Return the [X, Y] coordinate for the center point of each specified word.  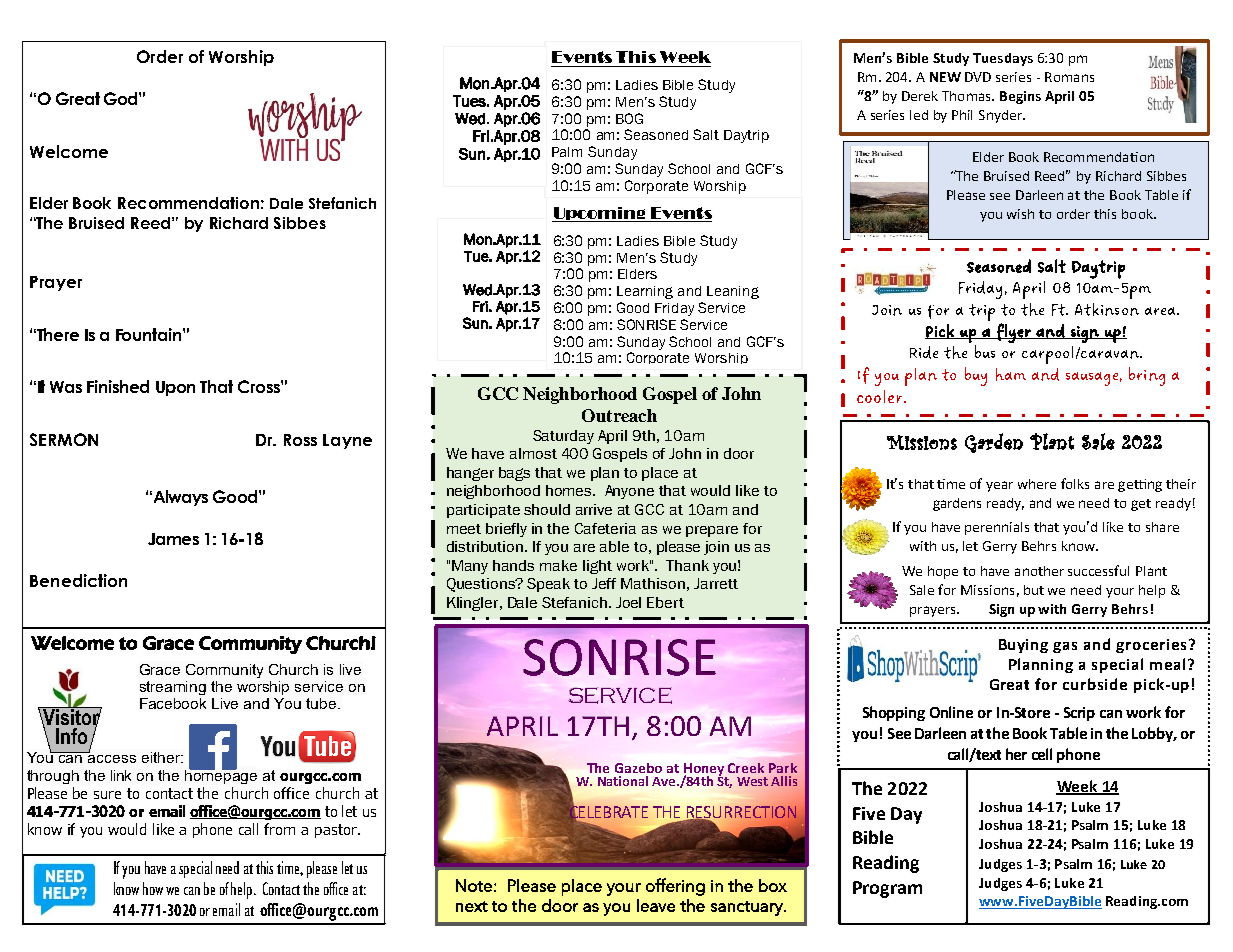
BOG [629, 118]
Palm [567, 152]
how [153, 888]
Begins [1020, 97]
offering [675, 887]
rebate [1053, 897]
